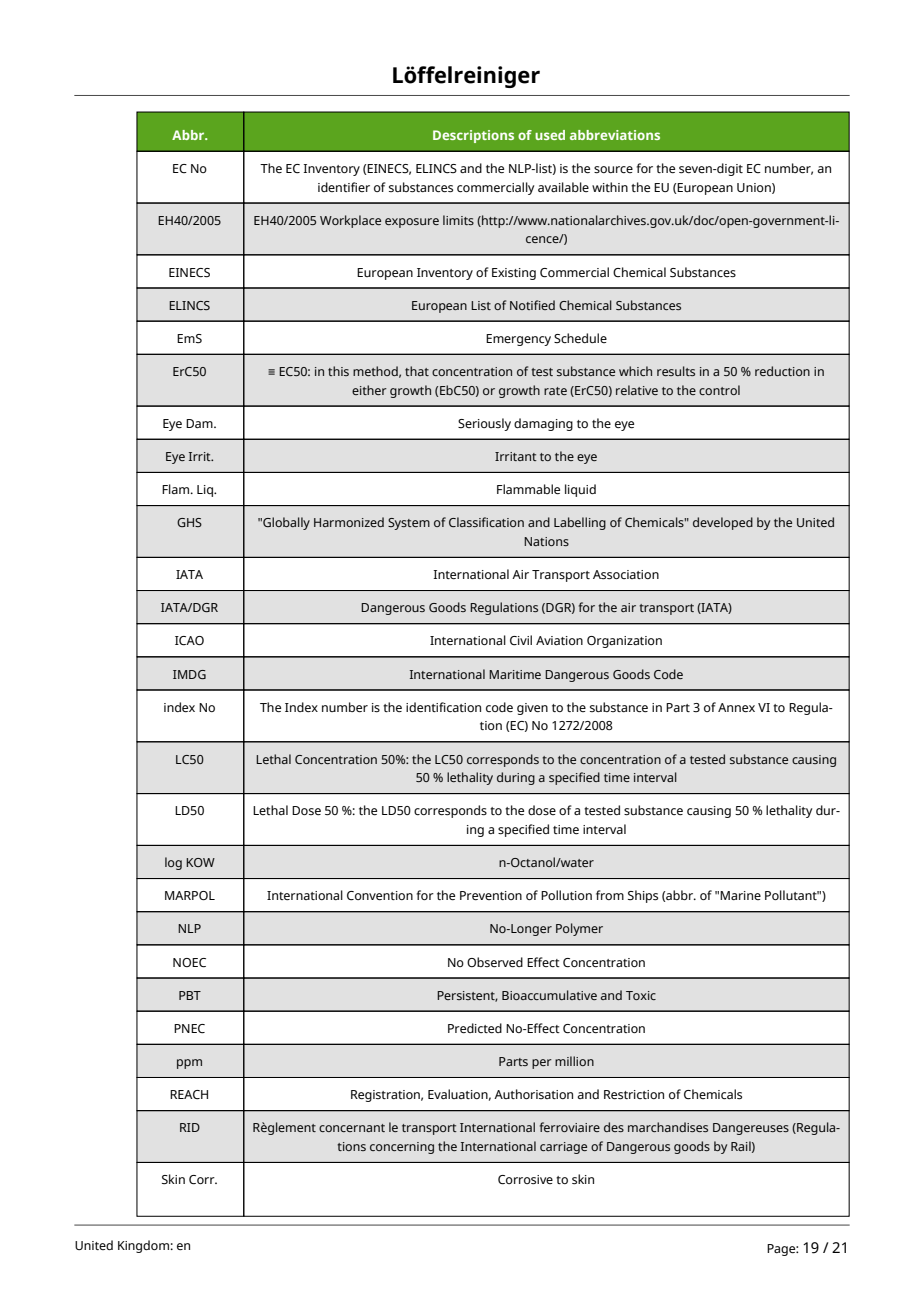 The image size is (924, 1308). Describe the element at coordinates (189, 641) in the document. I see `ICAO` at that location.
